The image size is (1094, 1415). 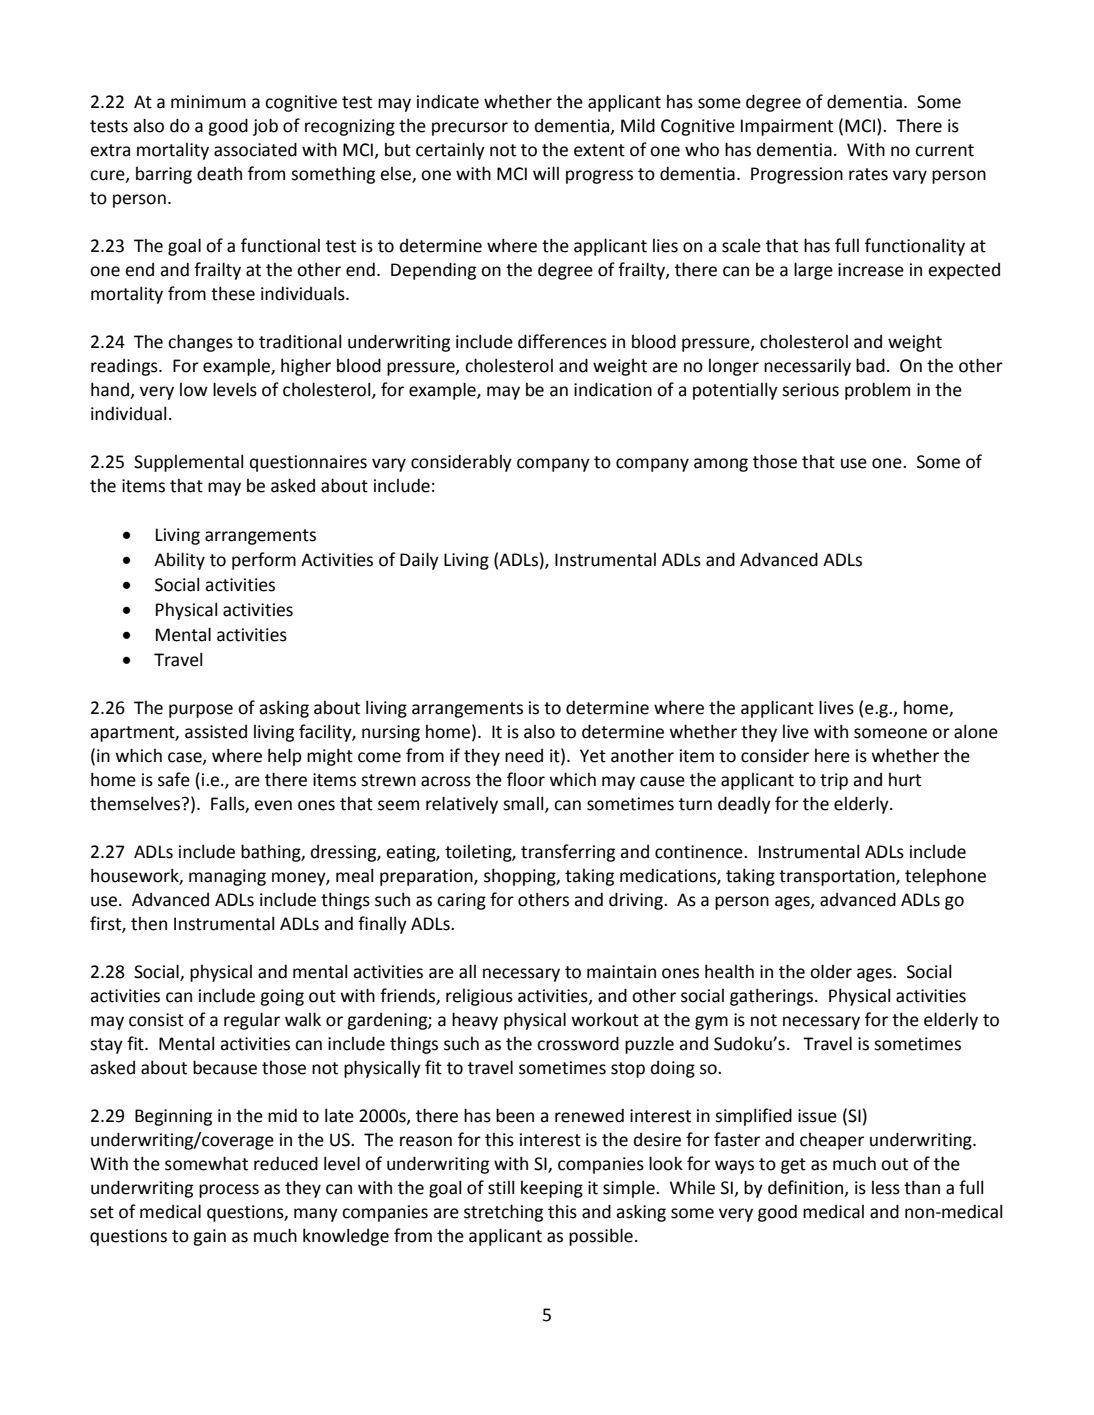 What do you see at coordinates (229, 1191) in the screenshot?
I see `process` at bounding box center [229, 1191].
